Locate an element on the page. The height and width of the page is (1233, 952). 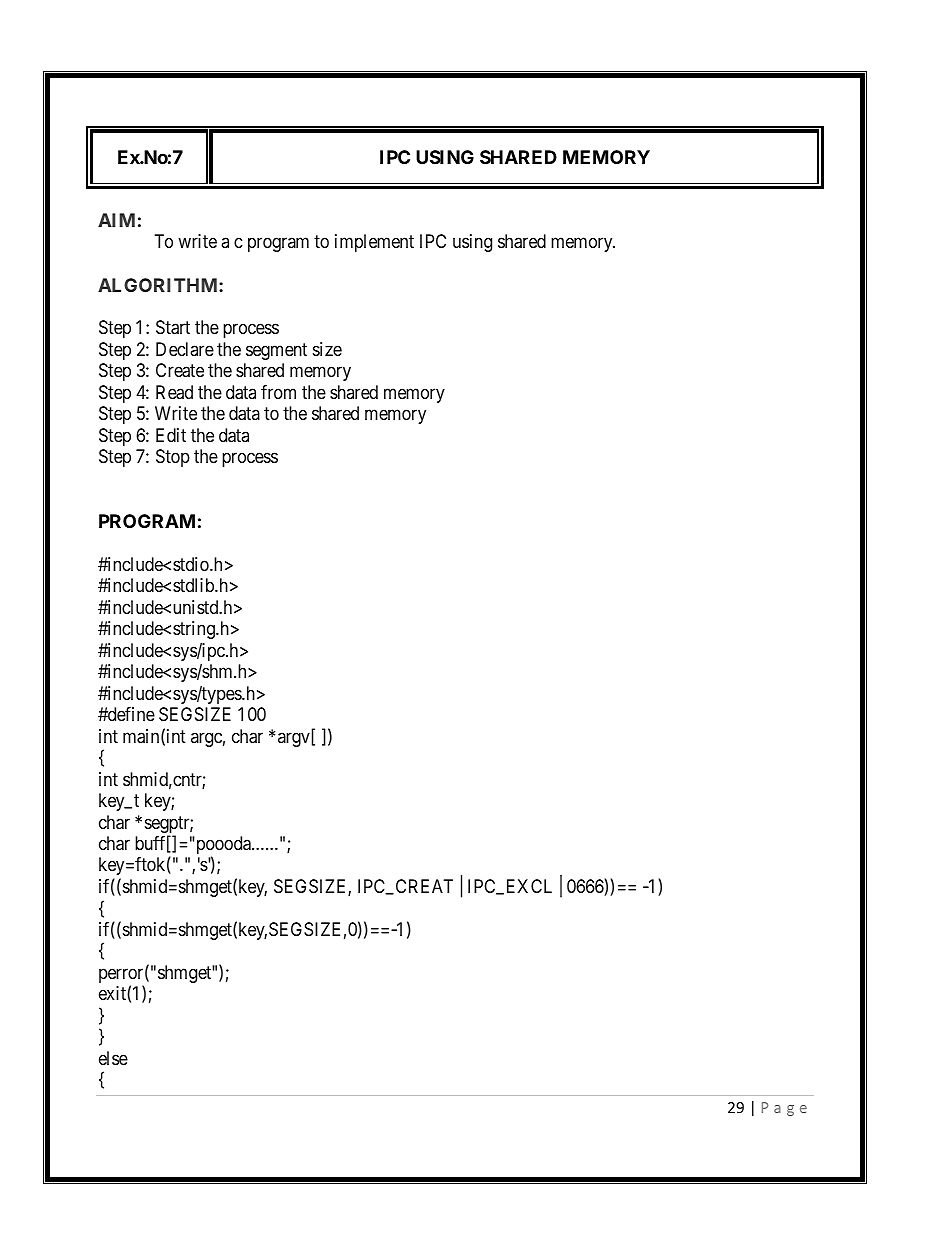
segment is located at coordinates (276, 351).
